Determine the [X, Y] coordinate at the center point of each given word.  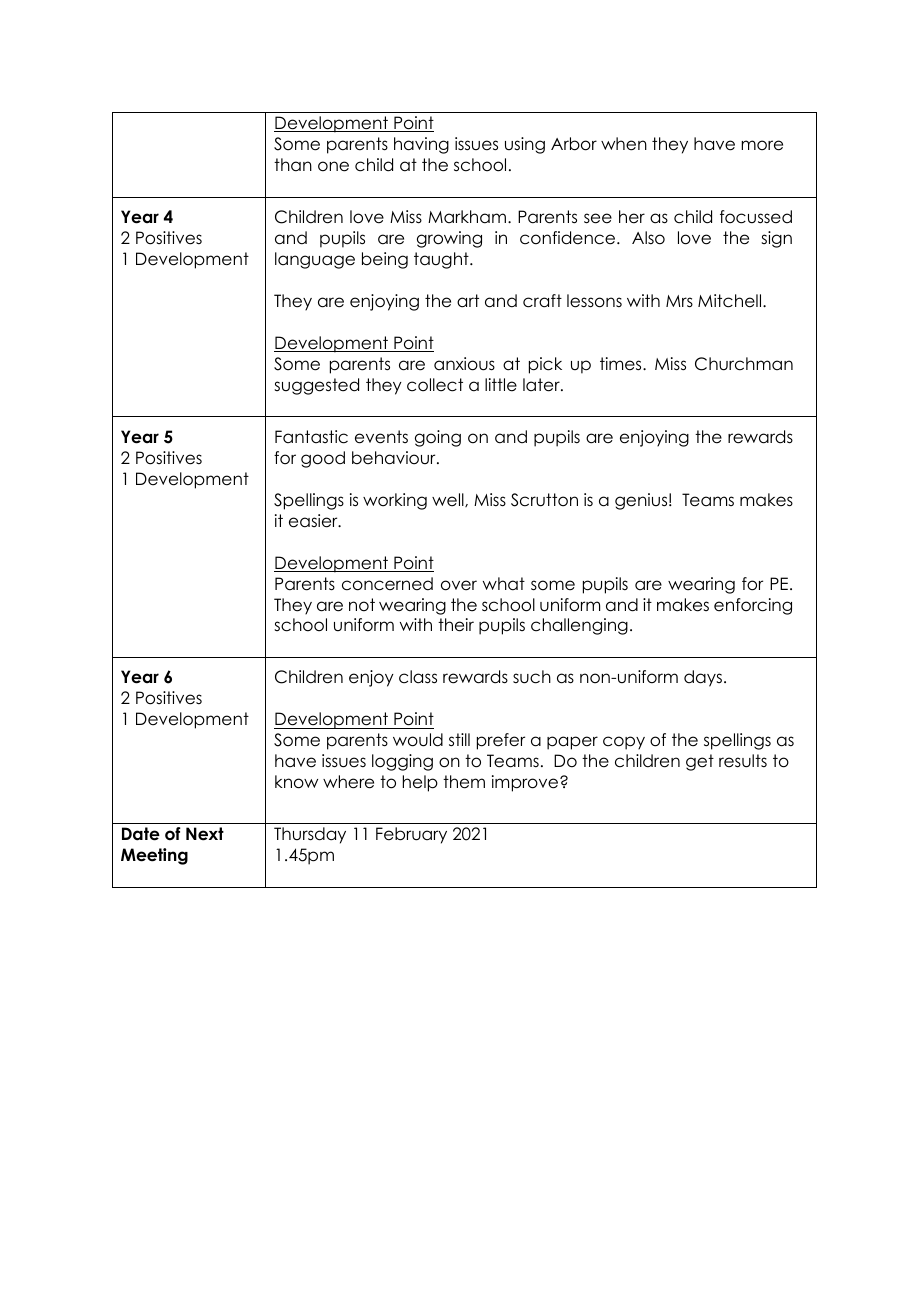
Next [205, 834]
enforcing [753, 606]
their [456, 625]
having [421, 145]
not [362, 605]
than [293, 165]
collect [435, 385]
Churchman [744, 364]
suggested [316, 386]
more [762, 145]
